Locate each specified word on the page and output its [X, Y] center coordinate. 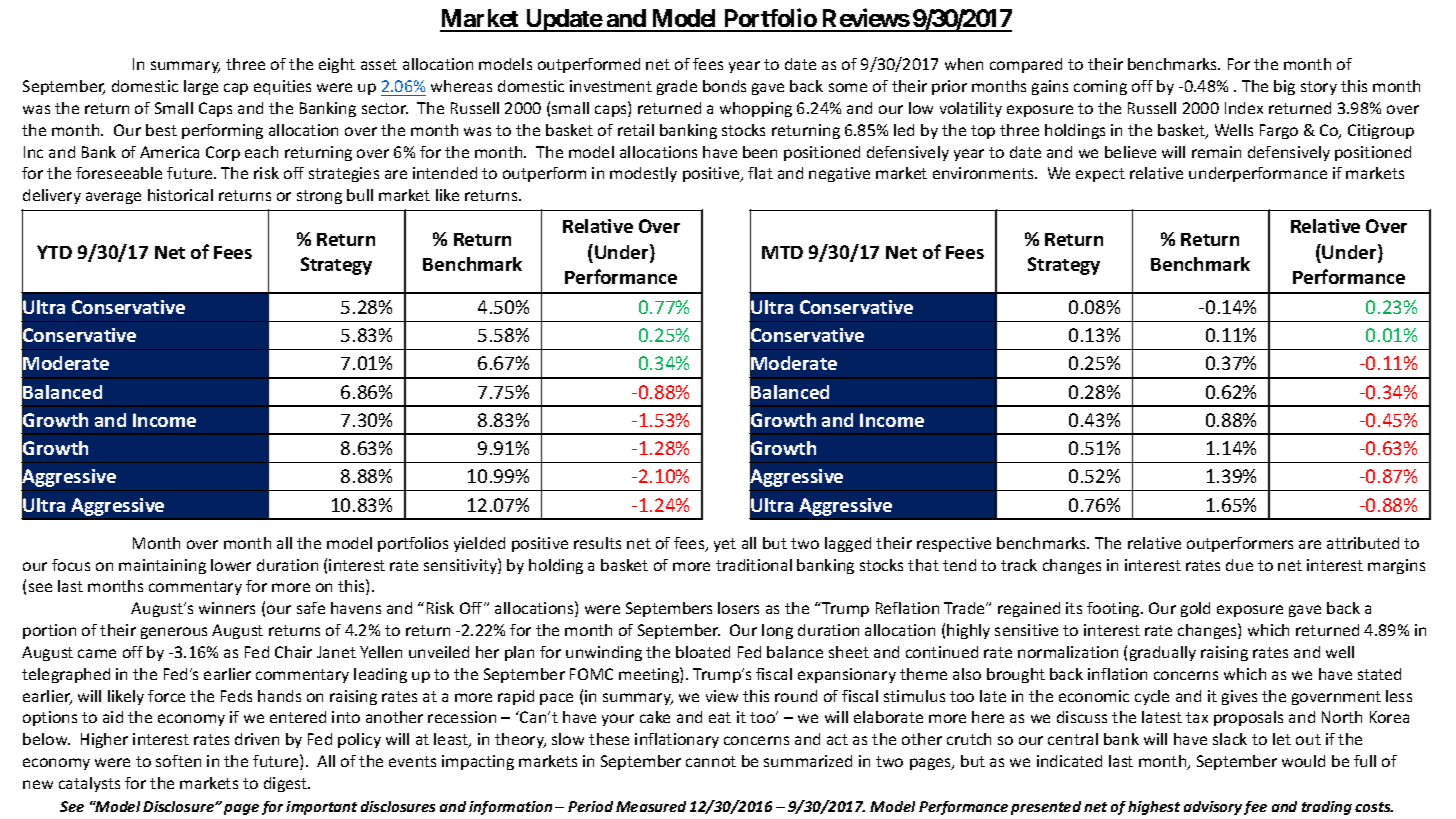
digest [286, 784]
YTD [54, 252]
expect [1100, 175]
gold [1195, 609]
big [1284, 87]
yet [725, 545]
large [201, 87]
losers [738, 608]
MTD [782, 252]
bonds [724, 86]
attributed [1363, 543]
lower [231, 565]
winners [227, 608]
